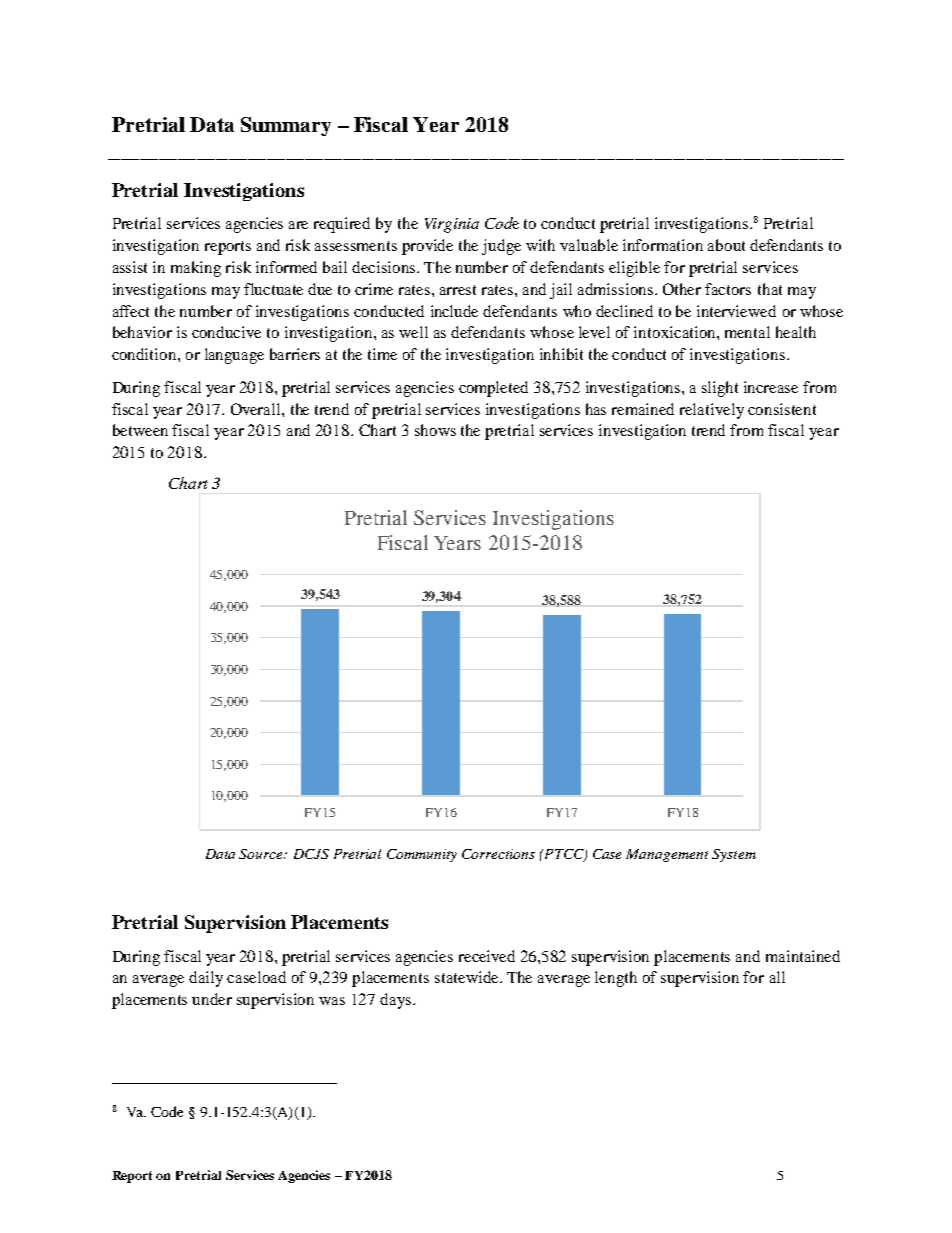 This screenshot has height=1233, width=952. Describe the element at coordinates (286, 126) in the screenshot. I see `Summary` at that location.
